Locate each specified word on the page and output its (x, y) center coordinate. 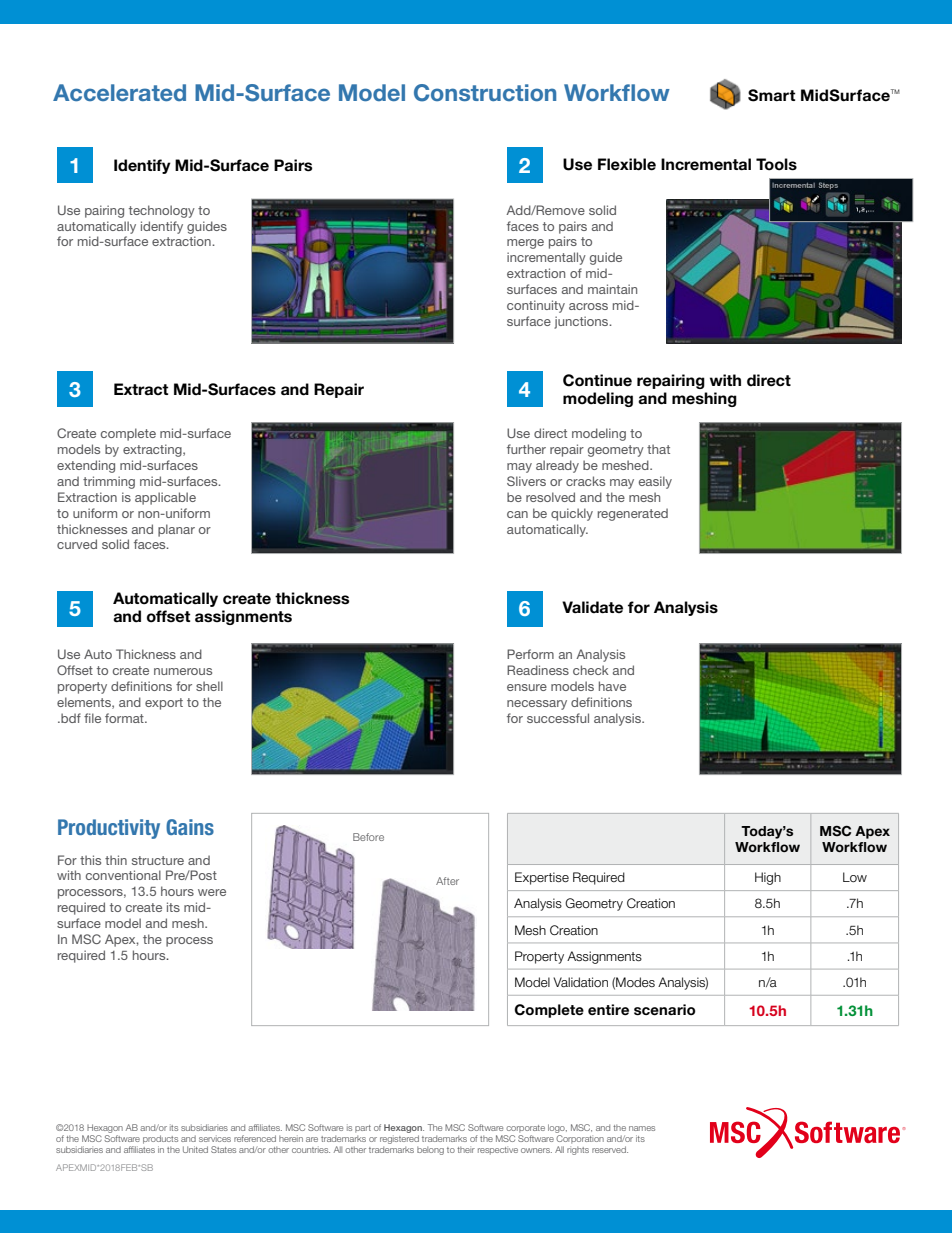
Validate (592, 607)
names (642, 1128)
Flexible (627, 164)
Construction (485, 93)
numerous (183, 671)
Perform (530, 654)
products (160, 1139)
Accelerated (119, 92)
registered (399, 1139)
